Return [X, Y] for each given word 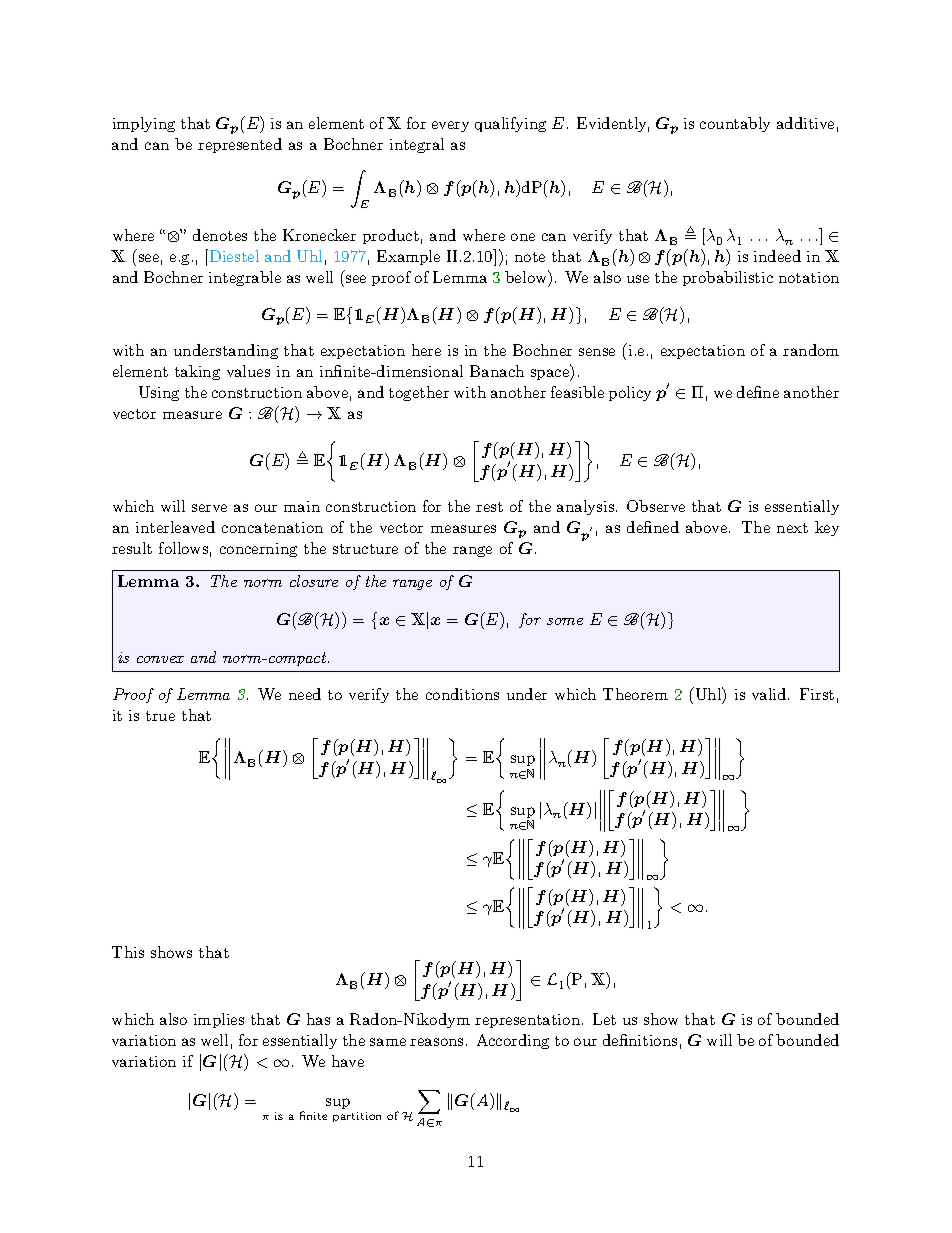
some [565, 621]
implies [219, 1020]
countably [735, 124]
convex [160, 659]
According [513, 1041]
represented [240, 145]
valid [769, 694]
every [450, 126]
